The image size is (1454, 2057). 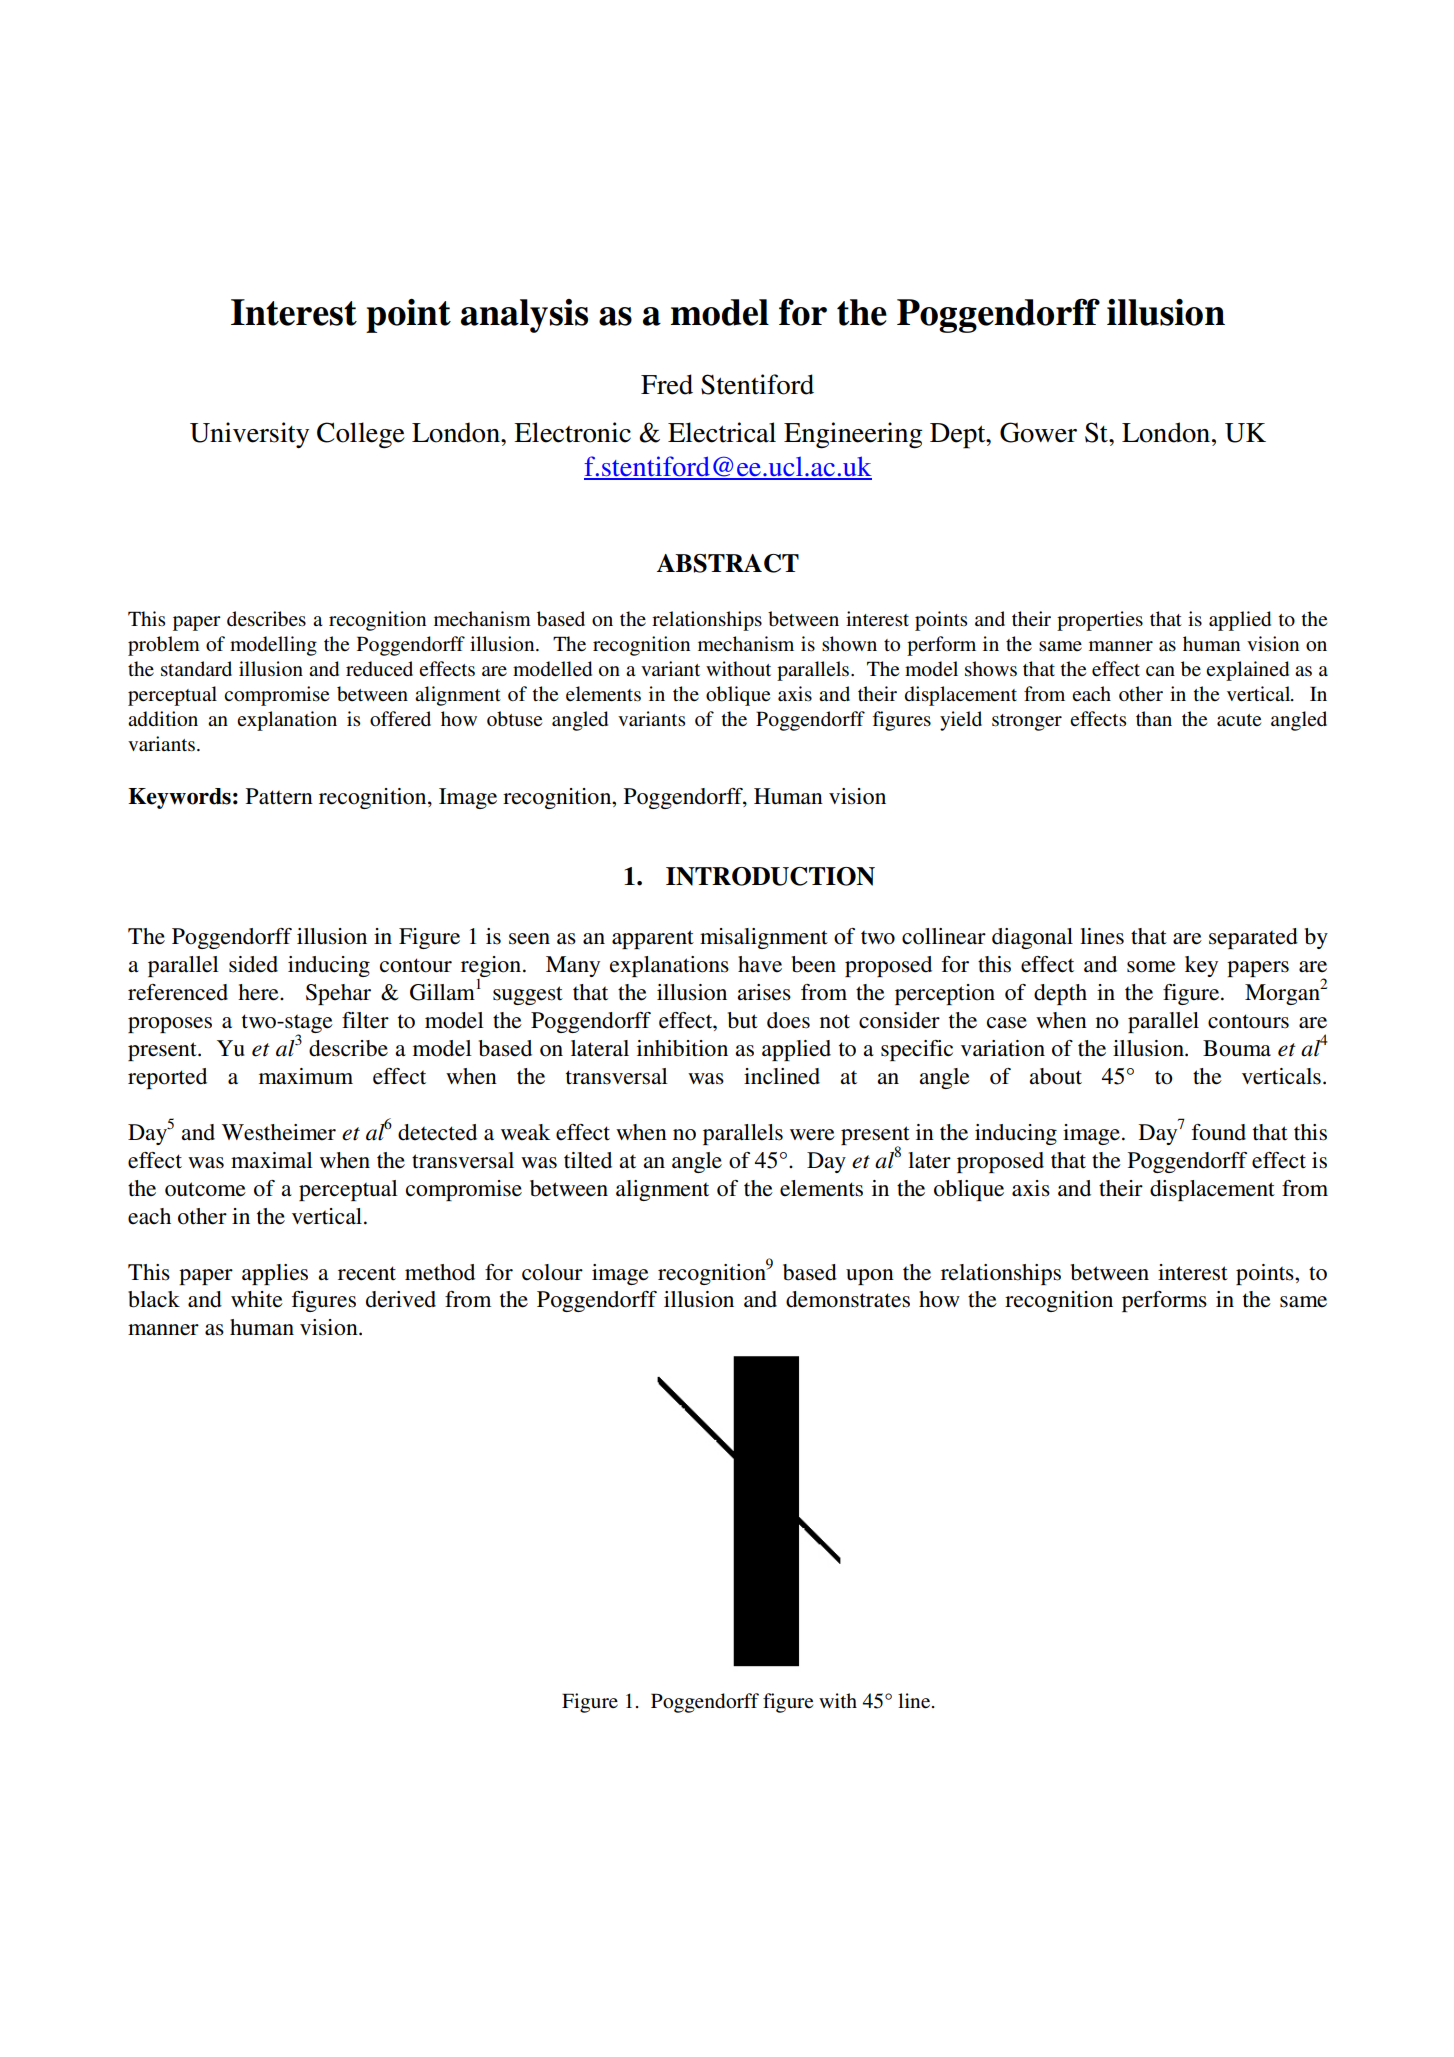 What do you see at coordinates (870, 1277) in the image?
I see `upon` at bounding box center [870, 1277].
